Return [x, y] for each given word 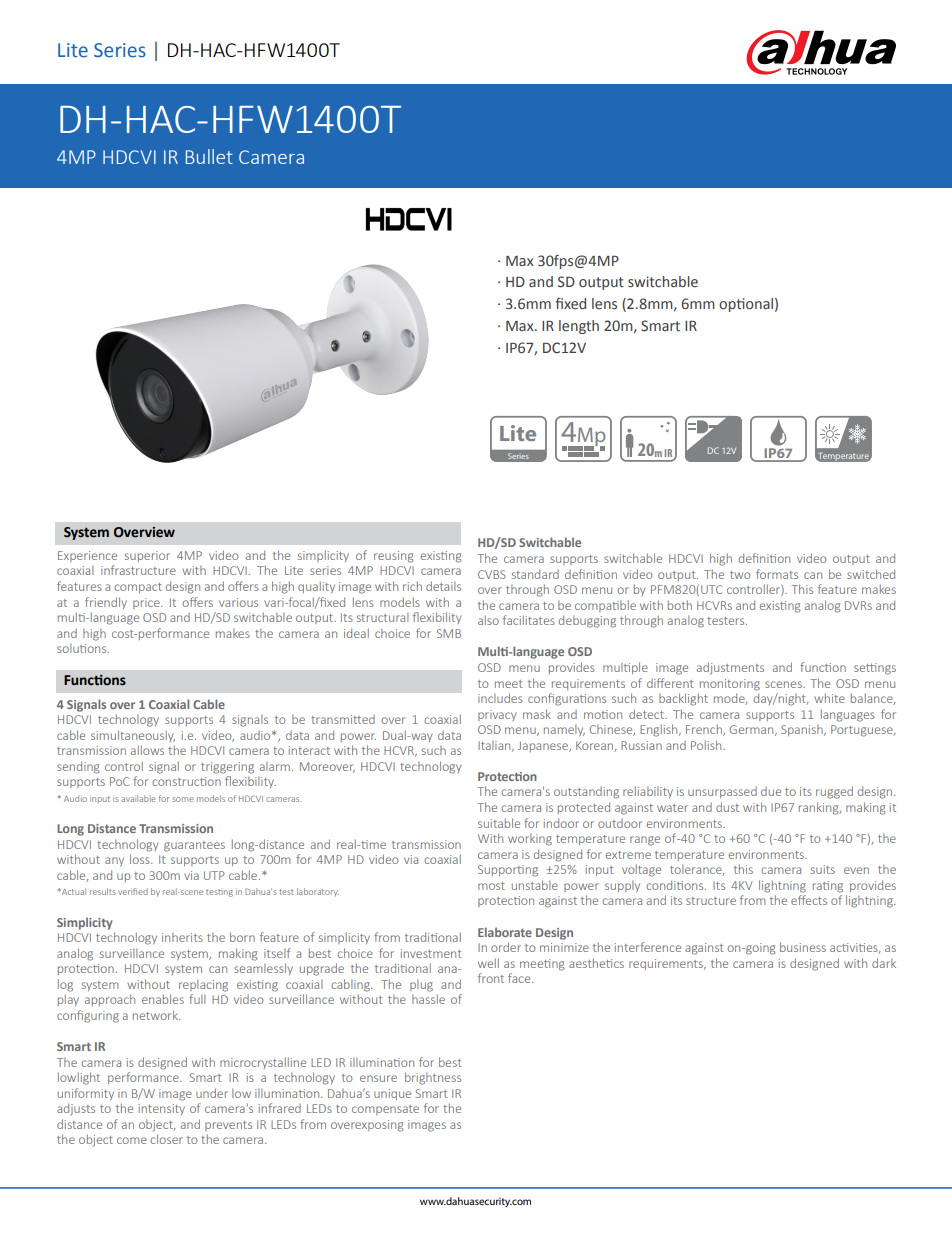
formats [777, 574]
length [579, 327]
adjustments [730, 668]
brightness [433, 1078]
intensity [162, 1109]
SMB [449, 633]
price [147, 603]
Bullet [209, 156]
